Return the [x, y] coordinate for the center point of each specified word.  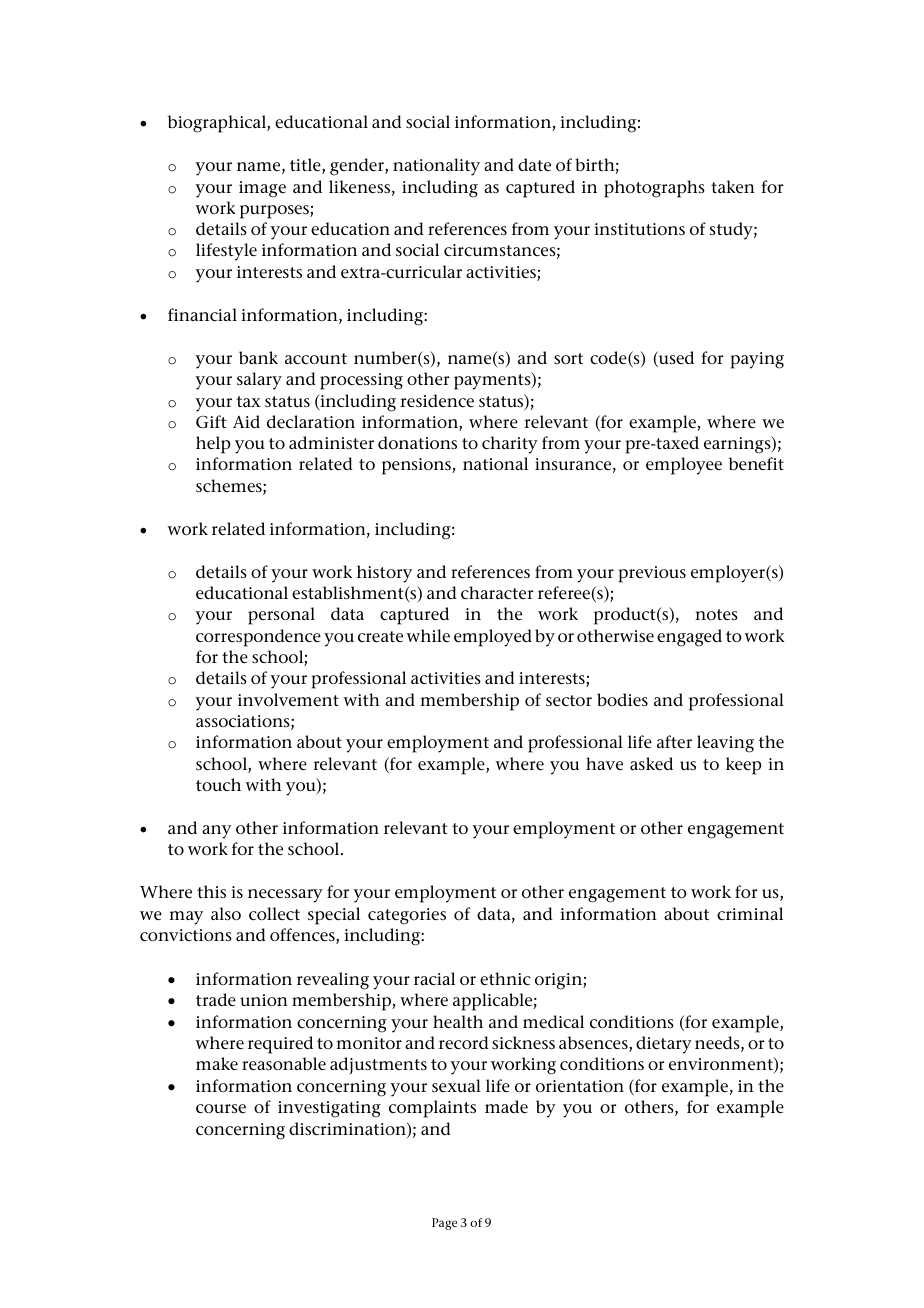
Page [444, 1224]
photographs [654, 189]
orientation [580, 1086]
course [221, 1108]
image [262, 189]
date [534, 165]
